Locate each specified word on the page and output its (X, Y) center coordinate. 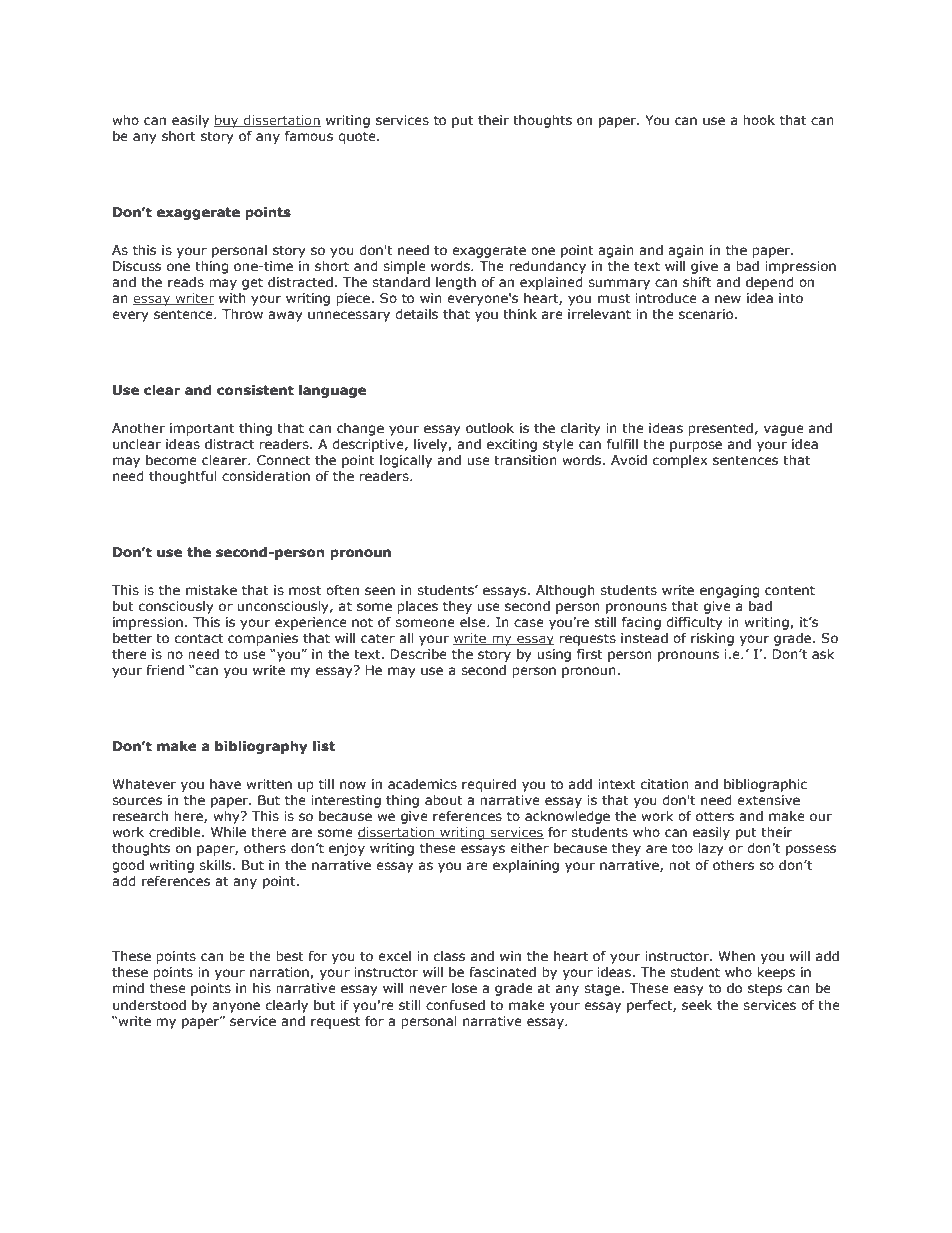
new (728, 299)
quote (358, 137)
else (474, 622)
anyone (236, 1007)
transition (525, 460)
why (227, 817)
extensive (768, 800)
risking (712, 639)
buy (227, 121)
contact (199, 638)
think (520, 314)
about (444, 800)
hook (759, 120)
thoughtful (183, 477)
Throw (242, 314)
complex (680, 461)
